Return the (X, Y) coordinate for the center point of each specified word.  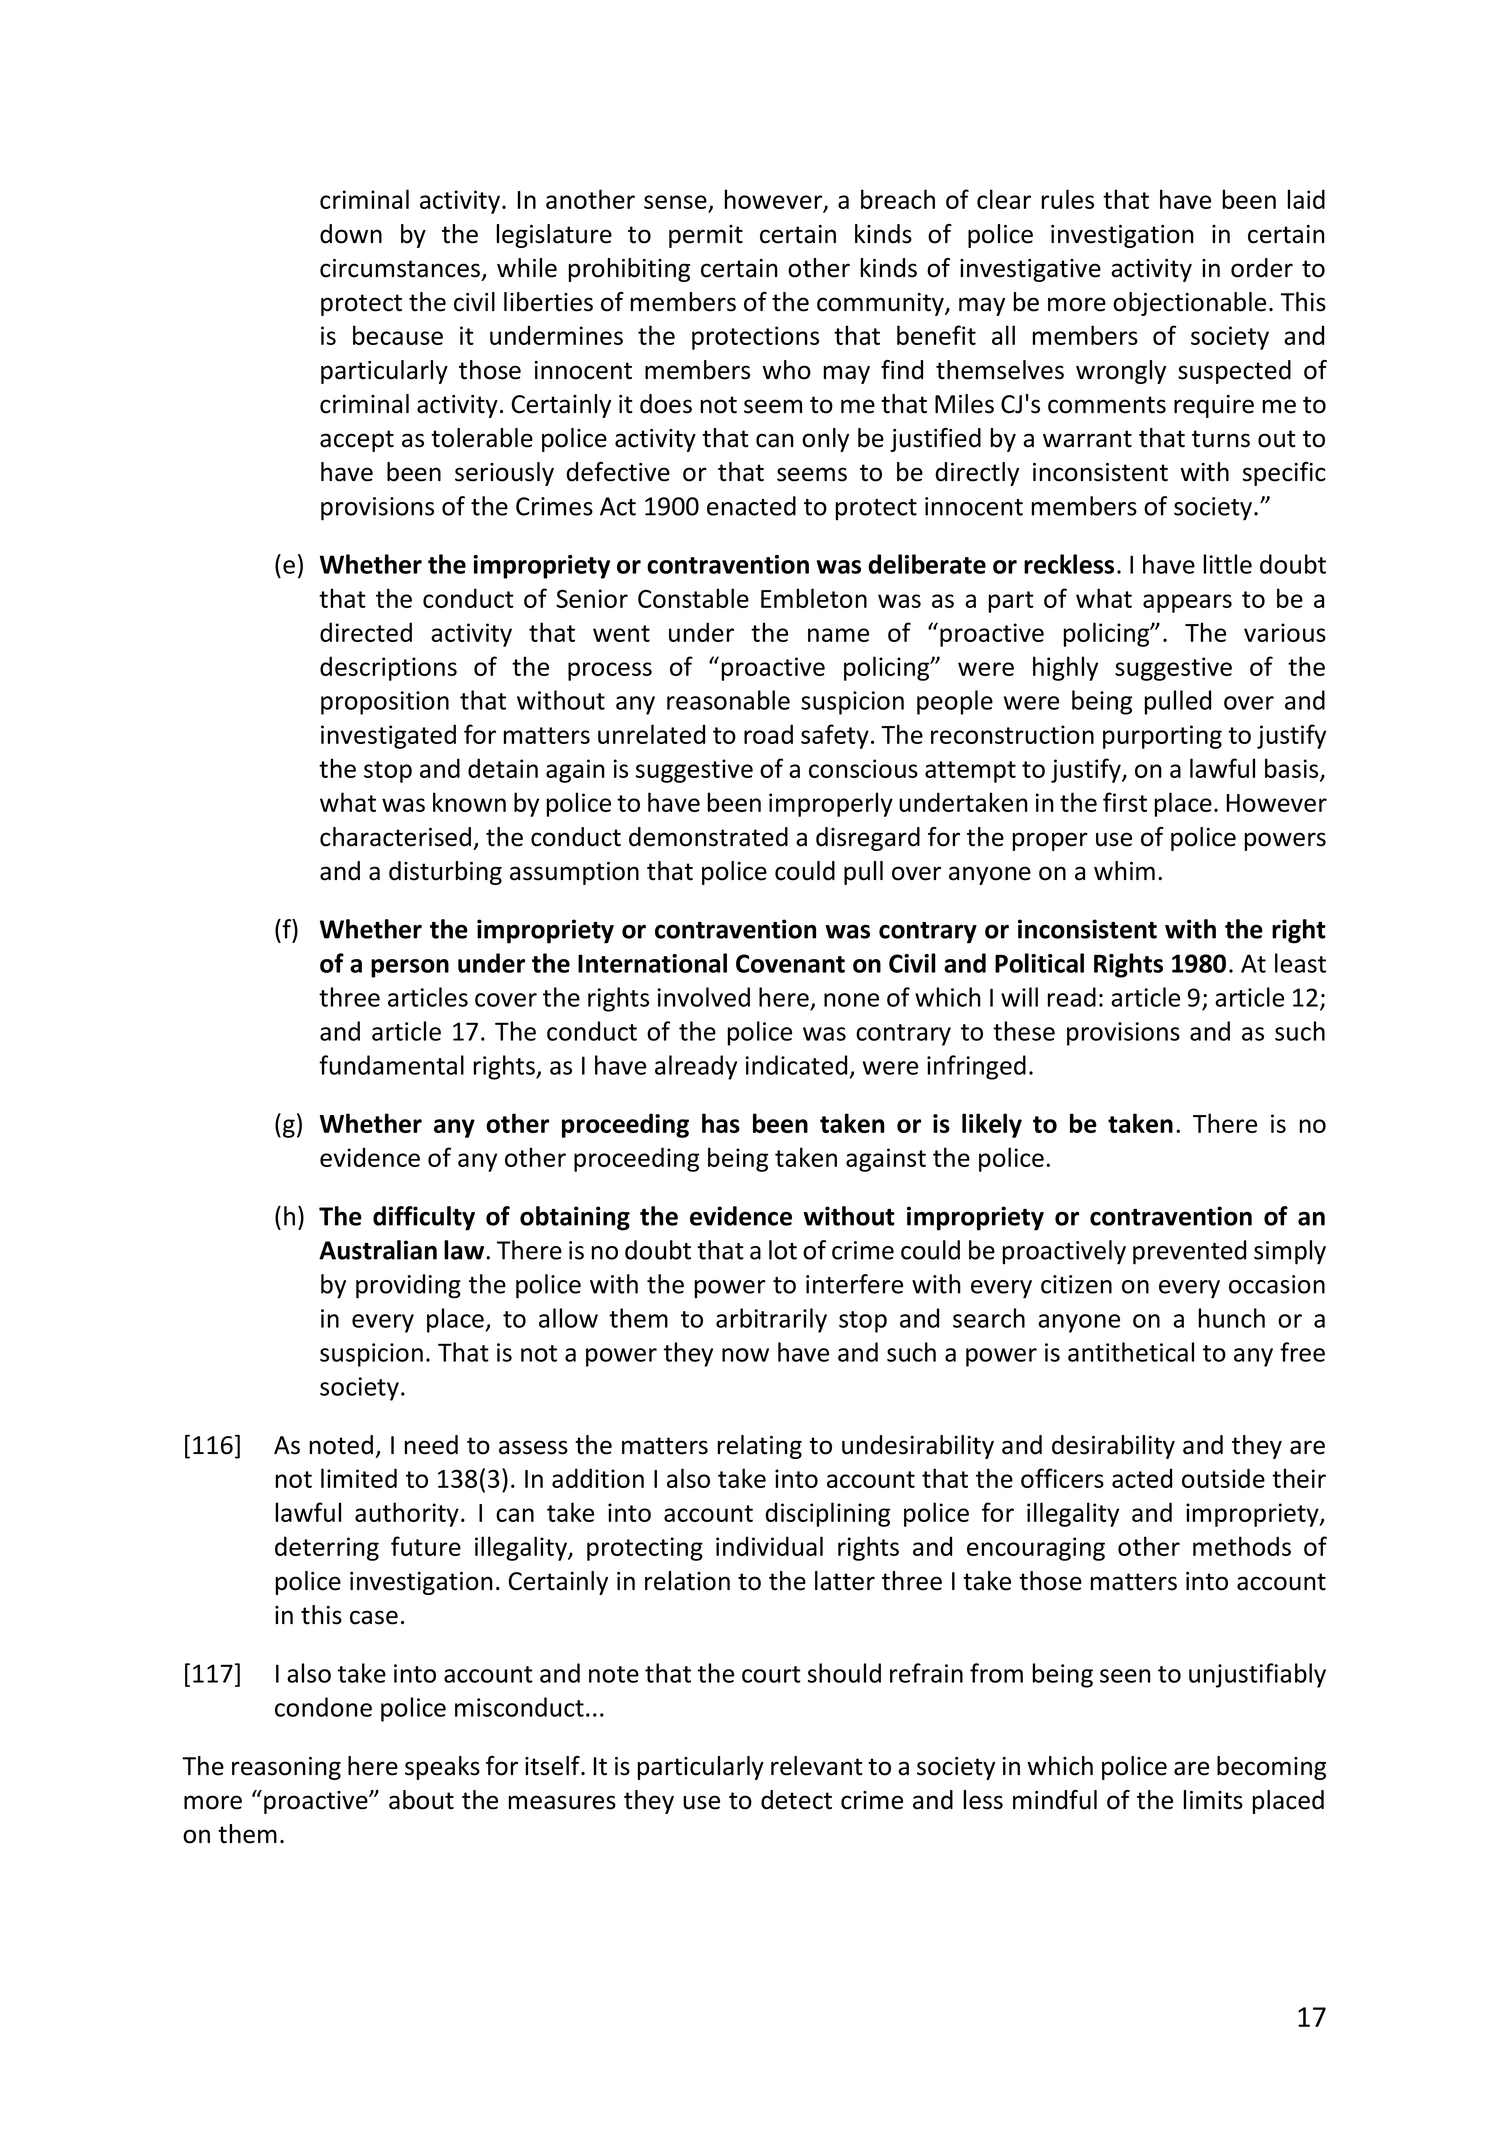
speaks (442, 1768)
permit (706, 236)
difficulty (424, 1218)
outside (1223, 1478)
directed (366, 632)
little (1227, 564)
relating (760, 1447)
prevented (1189, 1252)
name (838, 635)
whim (1124, 870)
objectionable (1189, 304)
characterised (395, 837)
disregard (868, 839)
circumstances (401, 269)
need (431, 1445)
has (721, 1123)
